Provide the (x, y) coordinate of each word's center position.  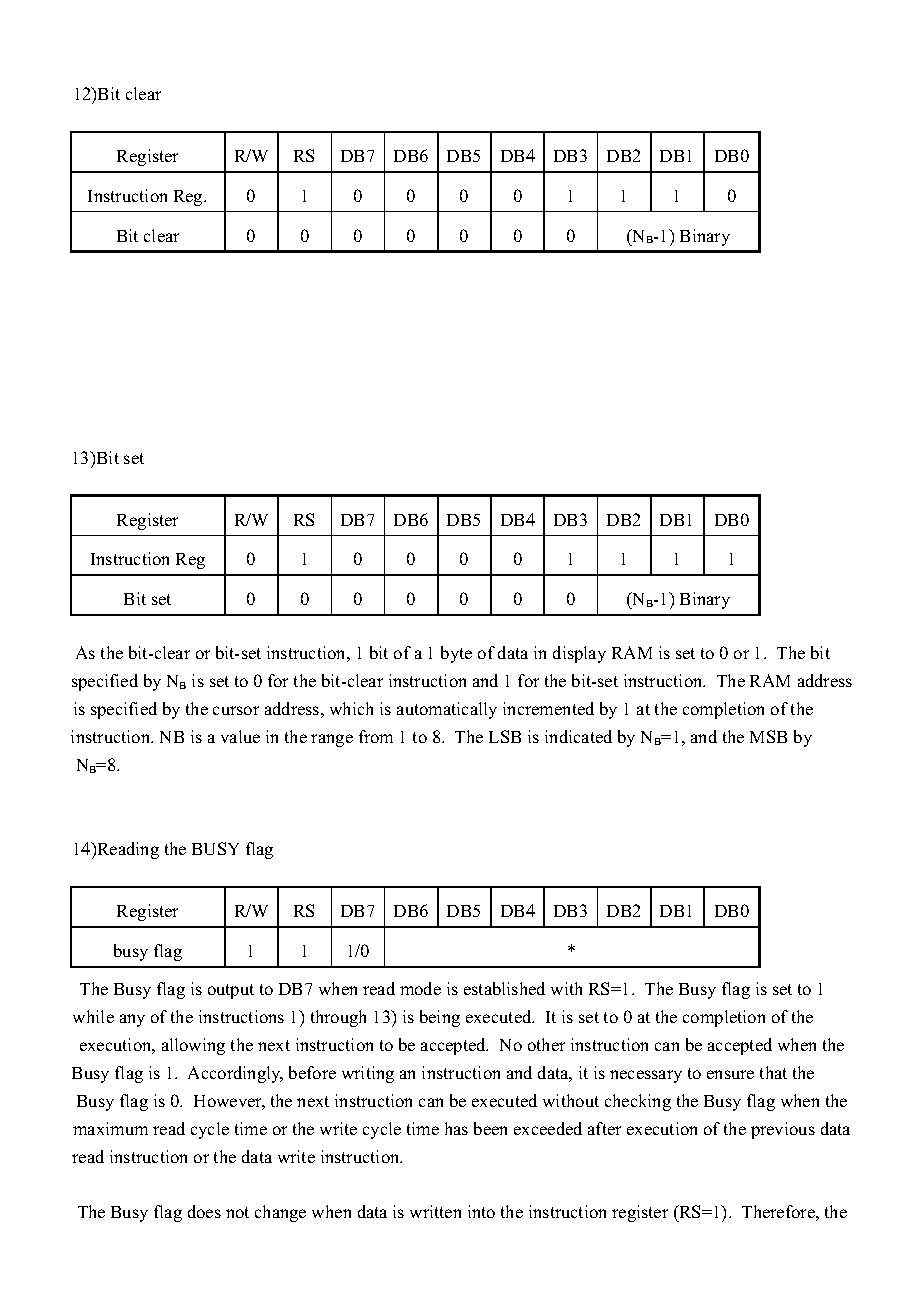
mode (420, 988)
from (376, 736)
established (504, 988)
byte (456, 654)
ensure (730, 1074)
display (579, 654)
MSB (768, 736)
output (231, 991)
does (204, 1211)
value (240, 736)
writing (368, 1074)
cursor (236, 710)
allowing (193, 1046)
